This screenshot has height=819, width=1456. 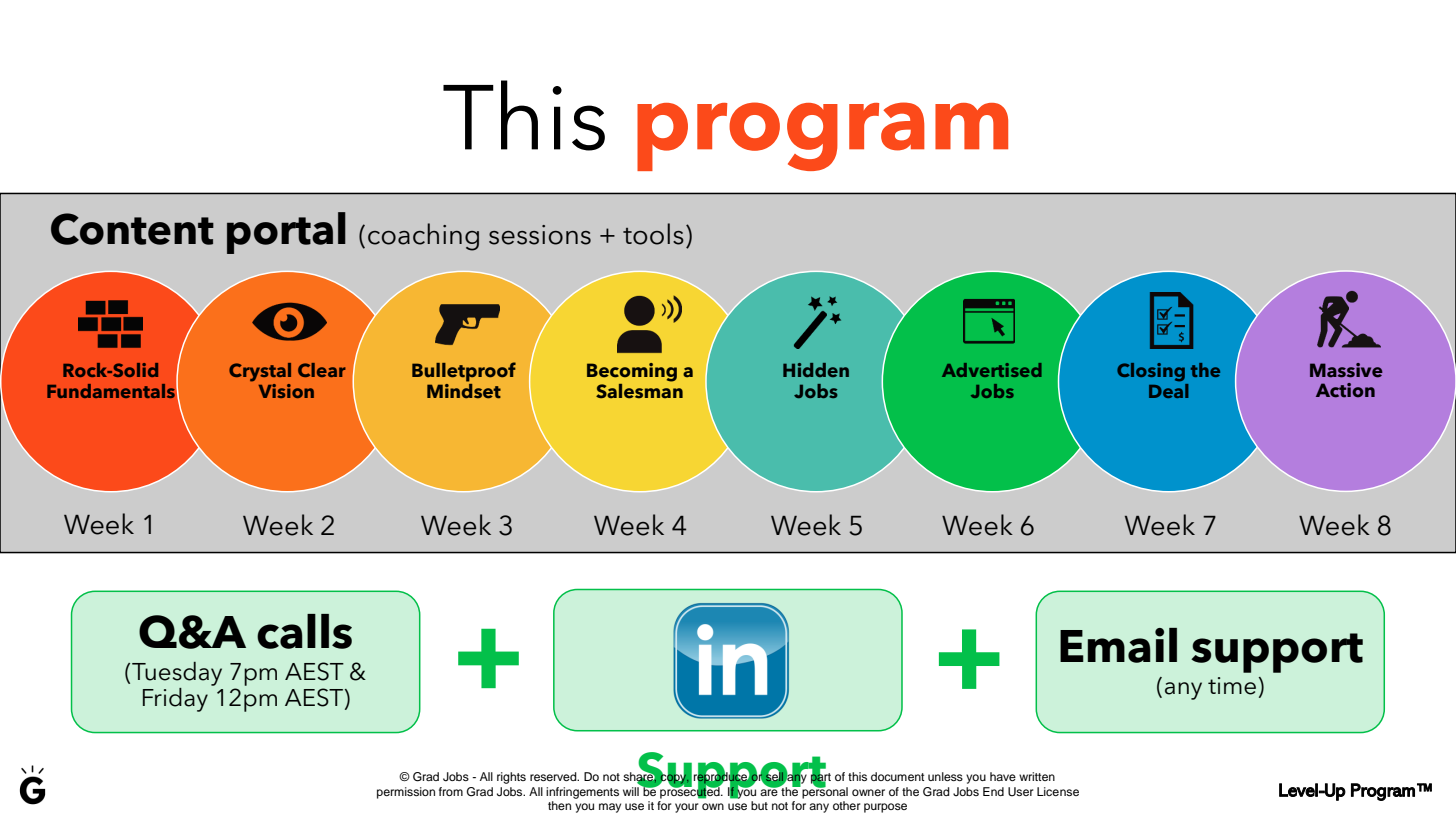 I want to click on tools, so click(x=653, y=234).
